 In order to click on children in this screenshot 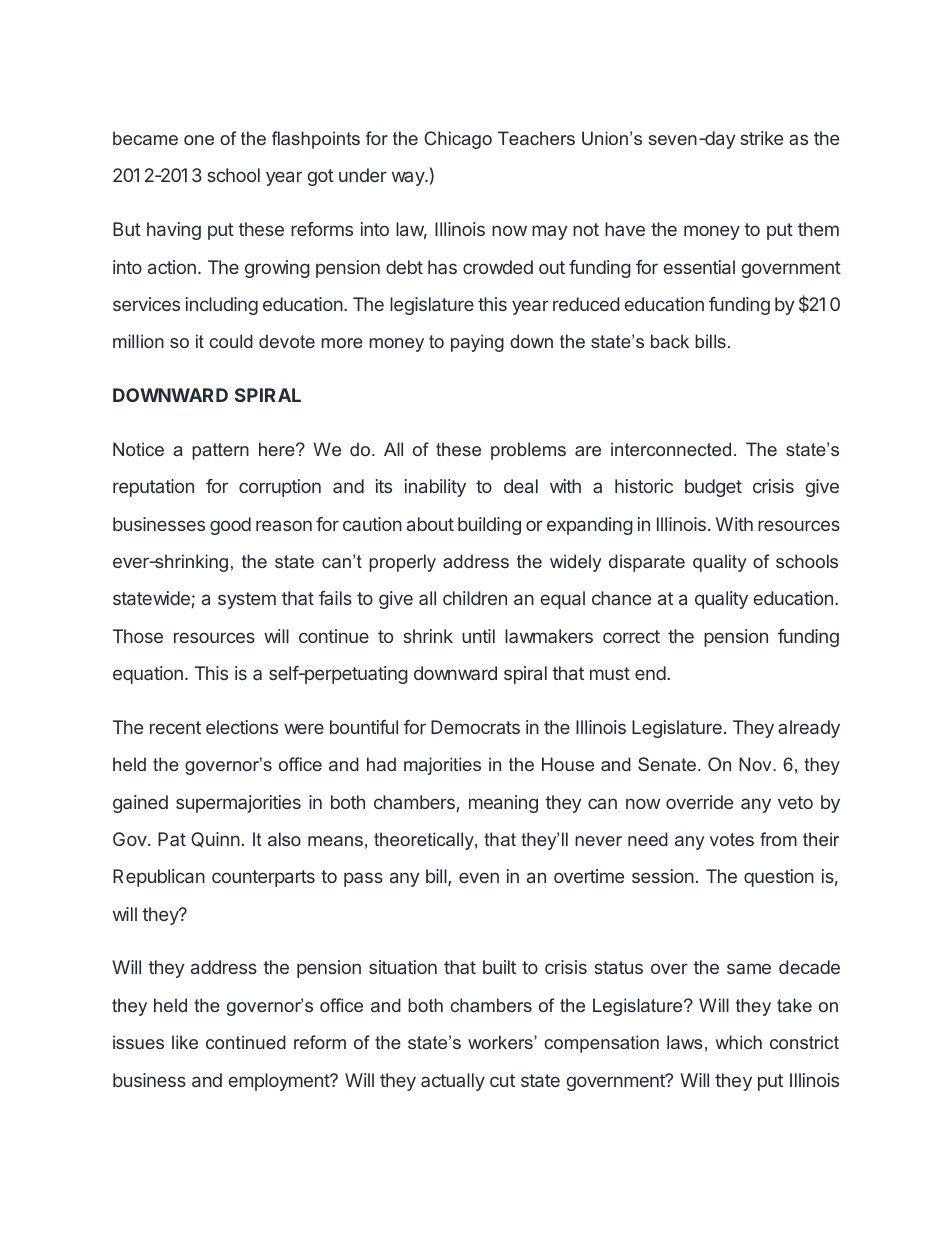, I will do `click(475, 598)`.
